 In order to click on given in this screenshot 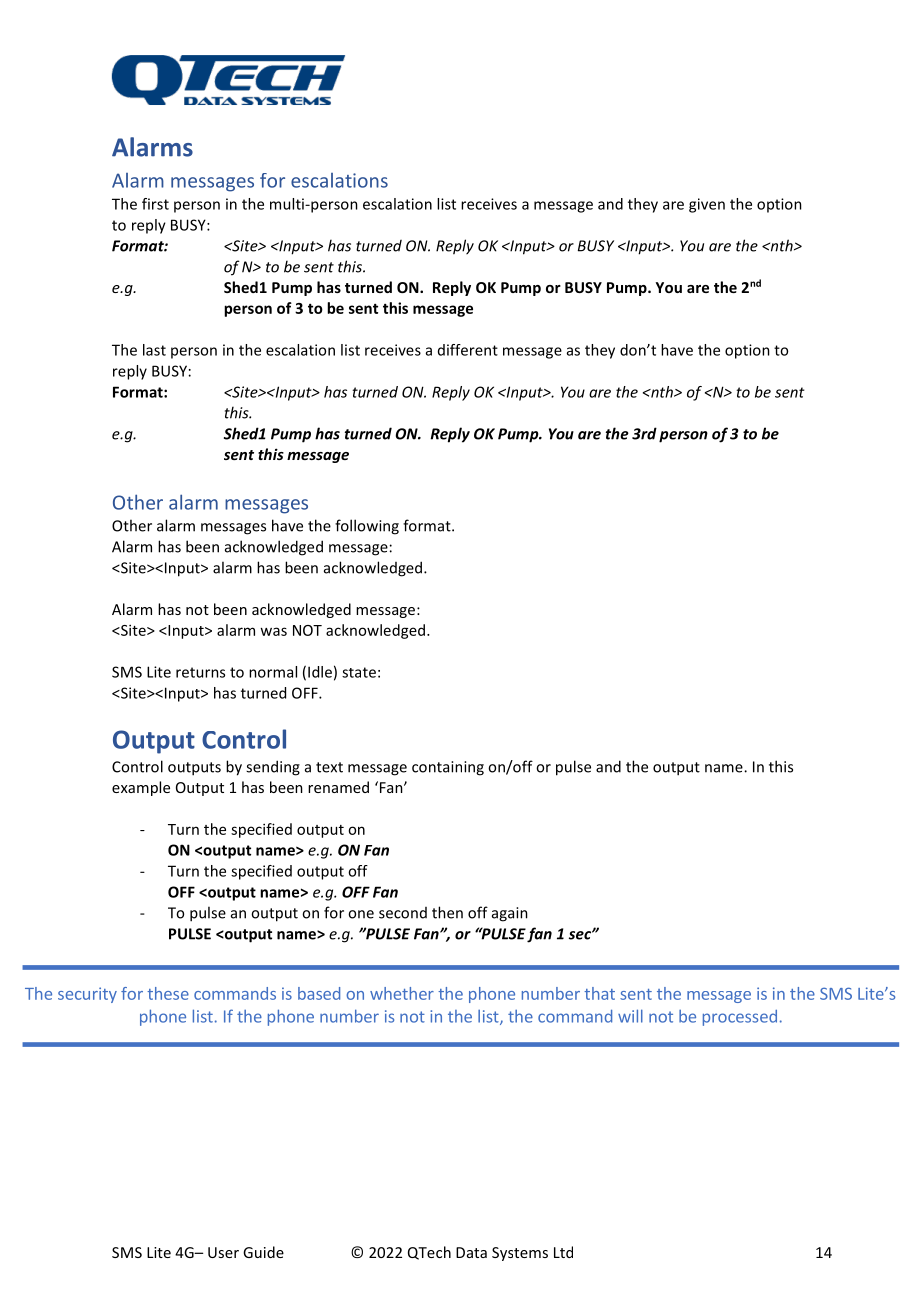, I will do `click(707, 205)`.
